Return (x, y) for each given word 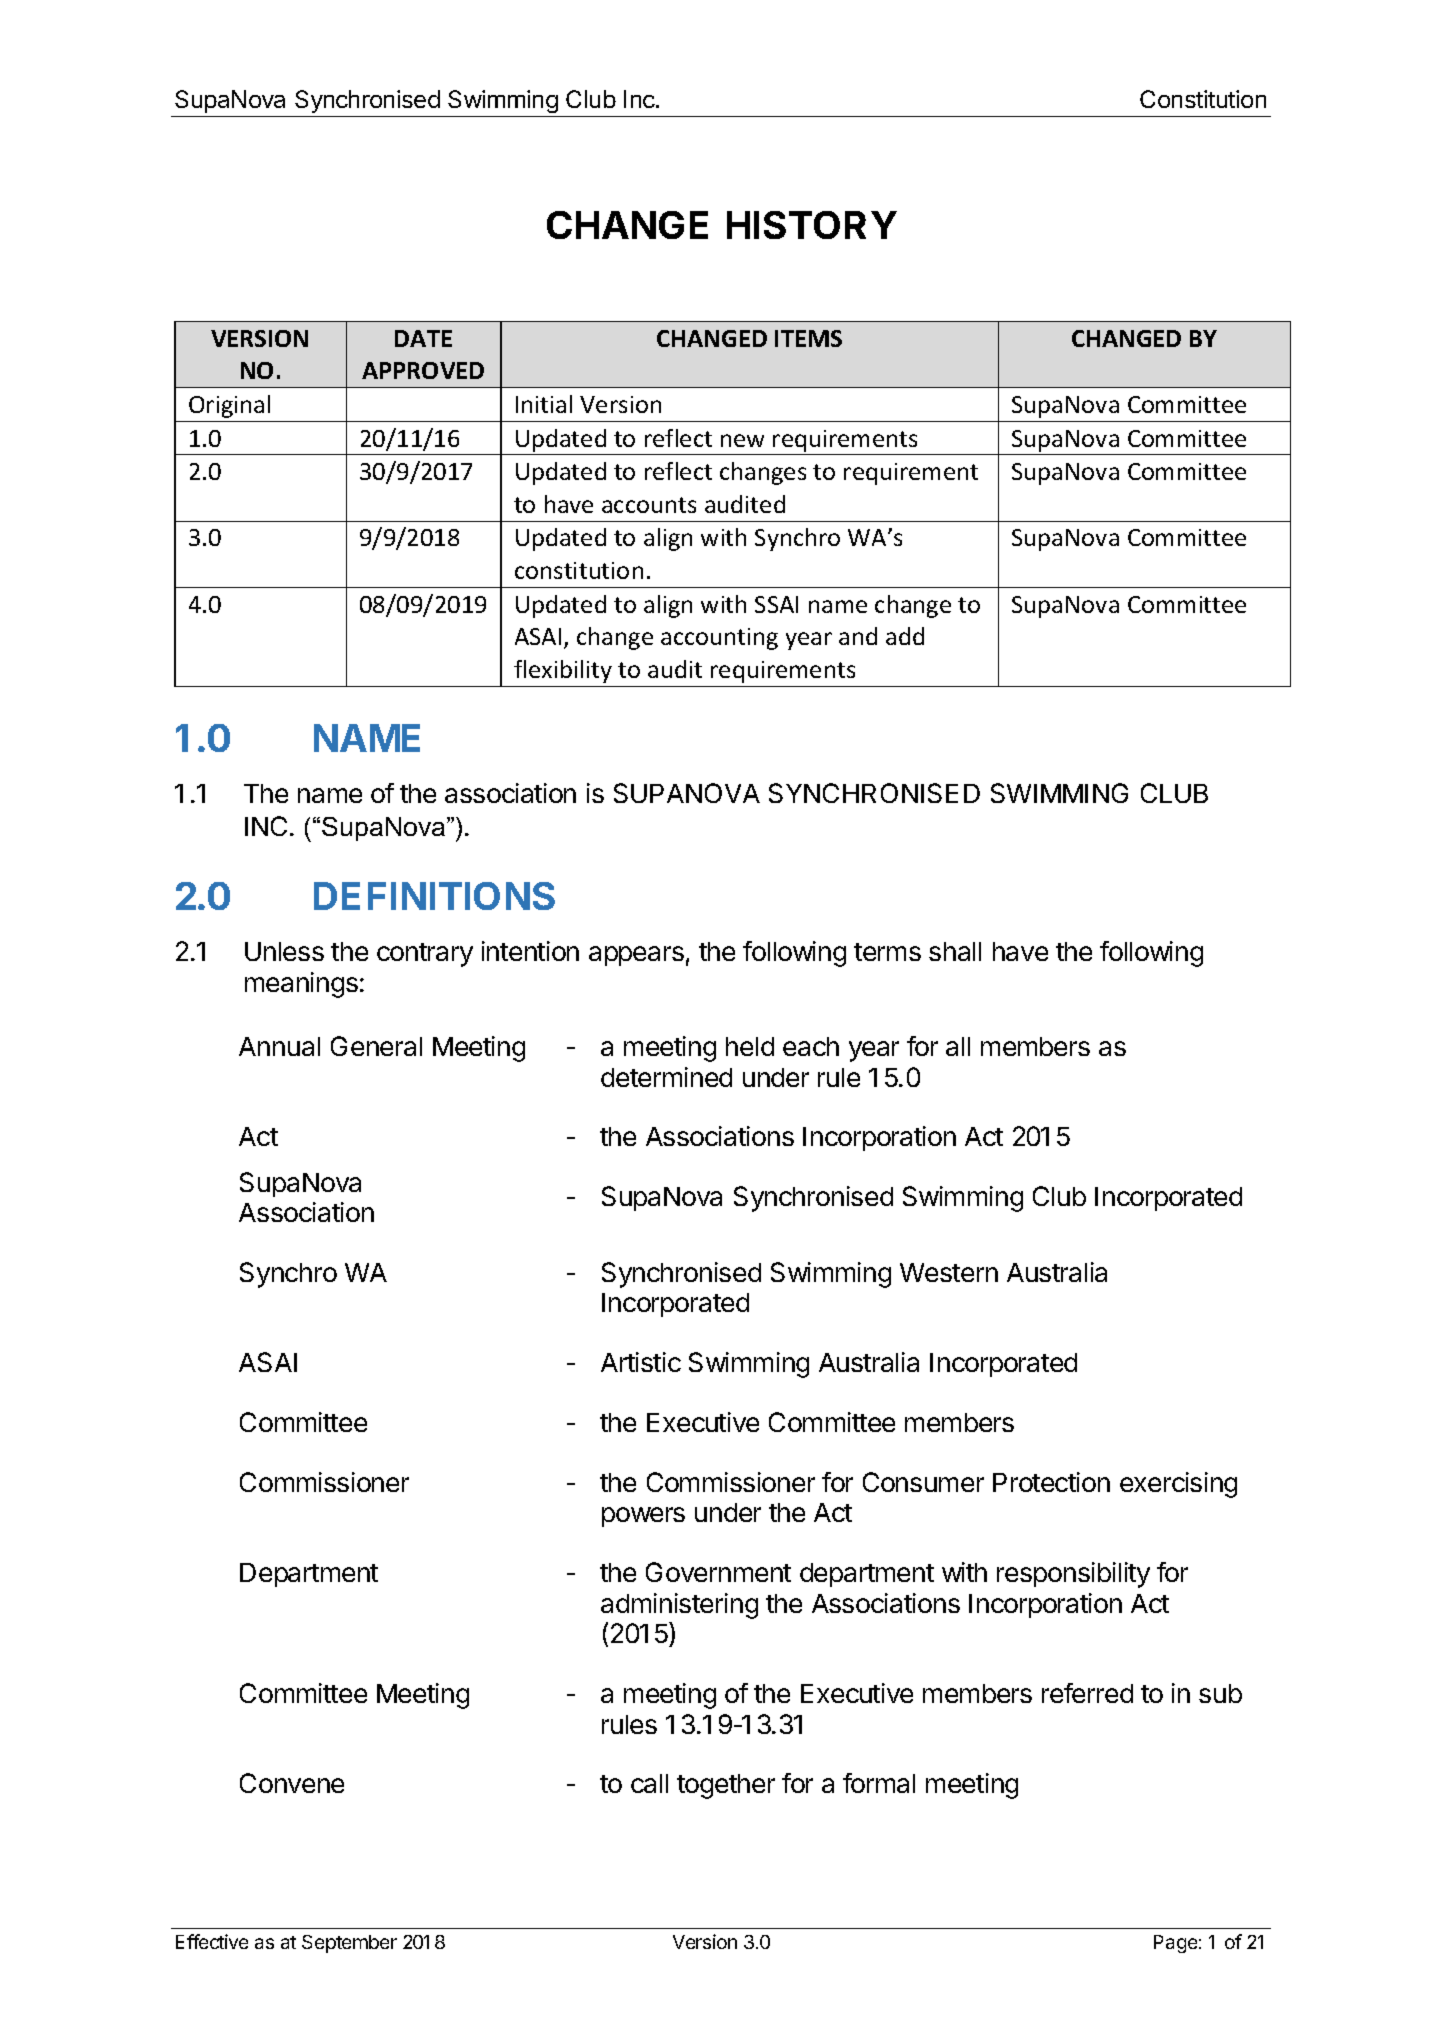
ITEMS (808, 338)
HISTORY (812, 225)
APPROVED (423, 370)
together (726, 1786)
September (349, 1944)
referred (1087, 1693)
